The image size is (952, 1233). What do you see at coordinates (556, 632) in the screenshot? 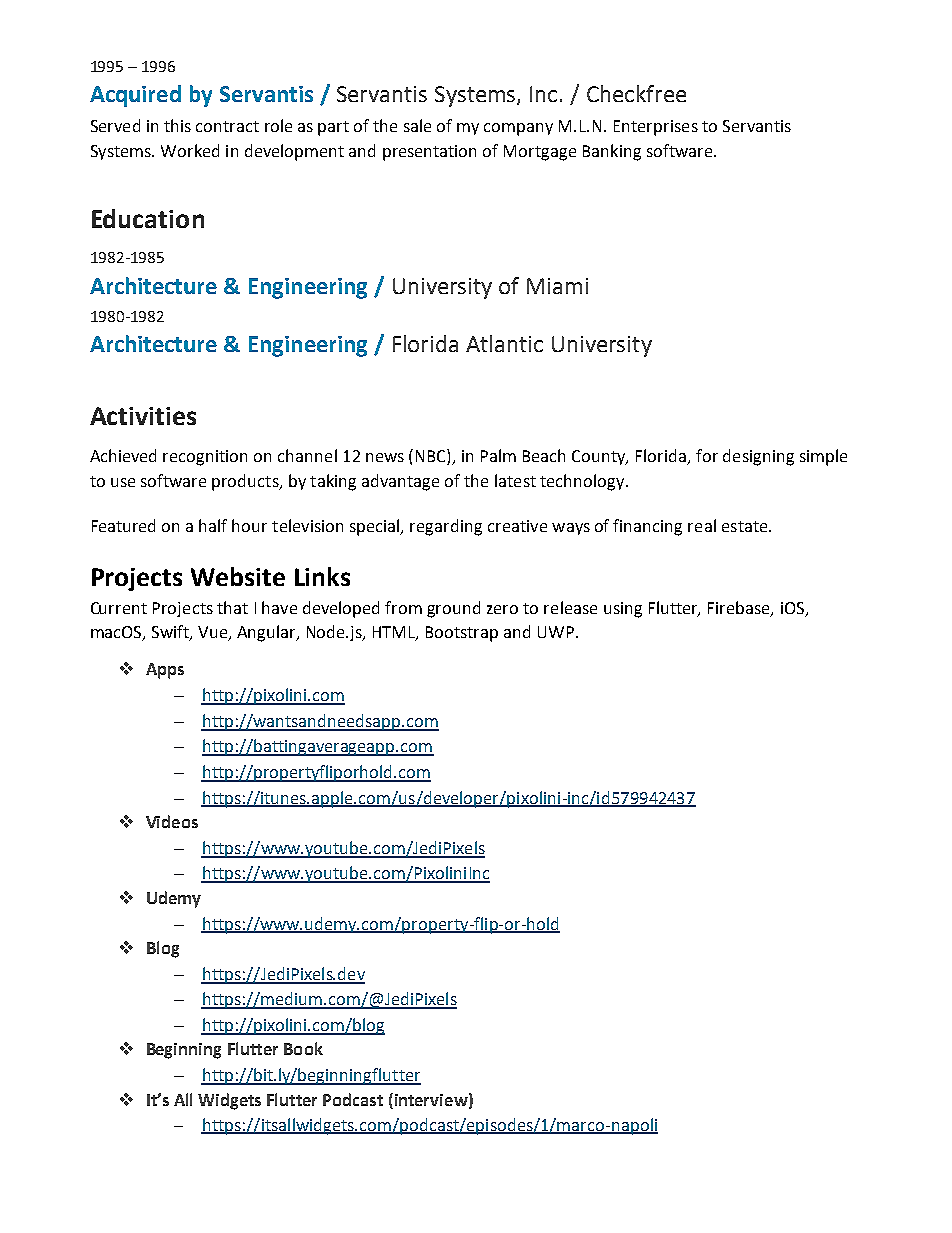
I see `UWP` at bounding box center [556, 632].
